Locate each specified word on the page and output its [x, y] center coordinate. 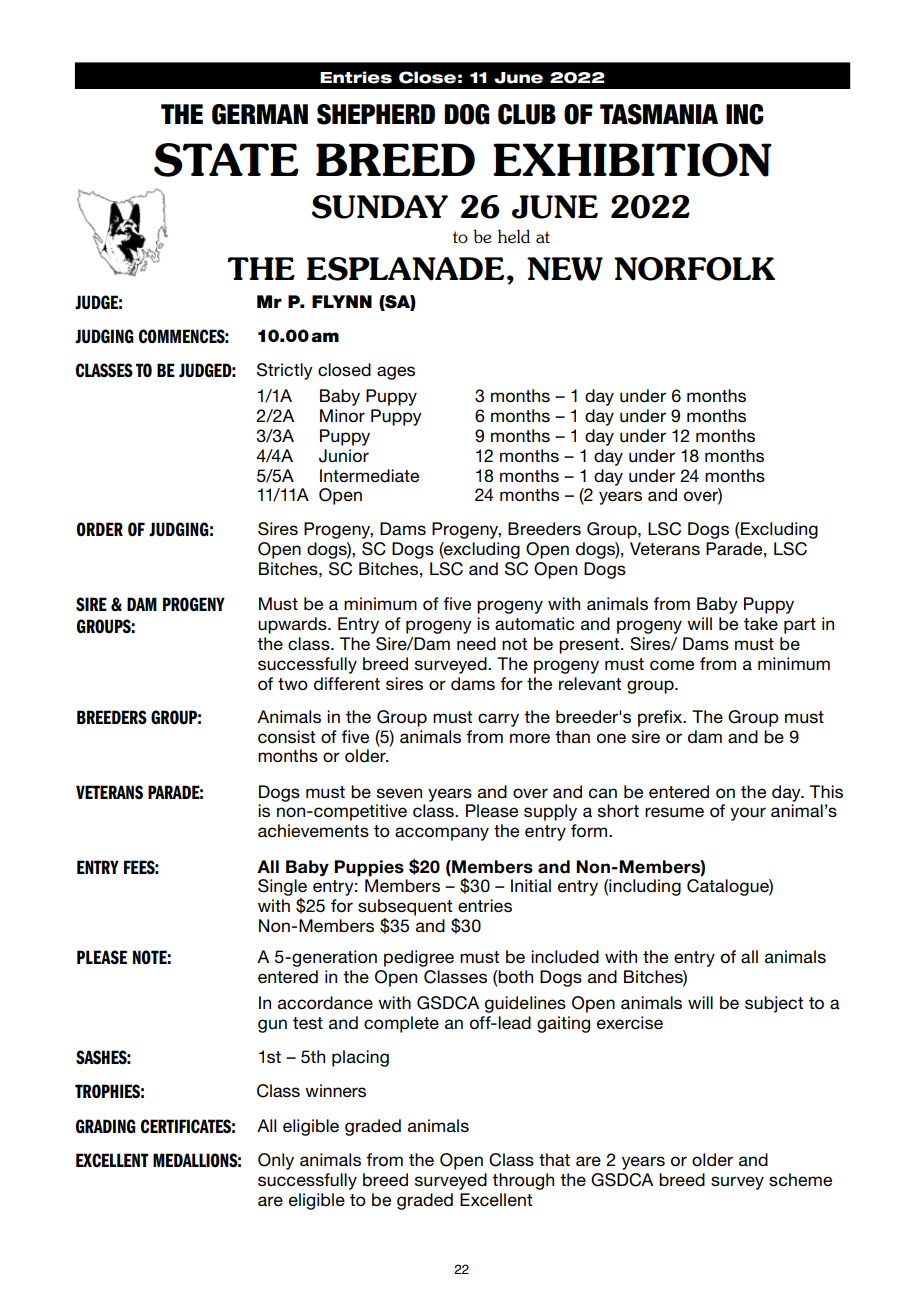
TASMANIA [659, 114]
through [523, 1181]
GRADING [106, 1126]
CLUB [527, 114]
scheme [800, 1180]
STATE [226, 160]
